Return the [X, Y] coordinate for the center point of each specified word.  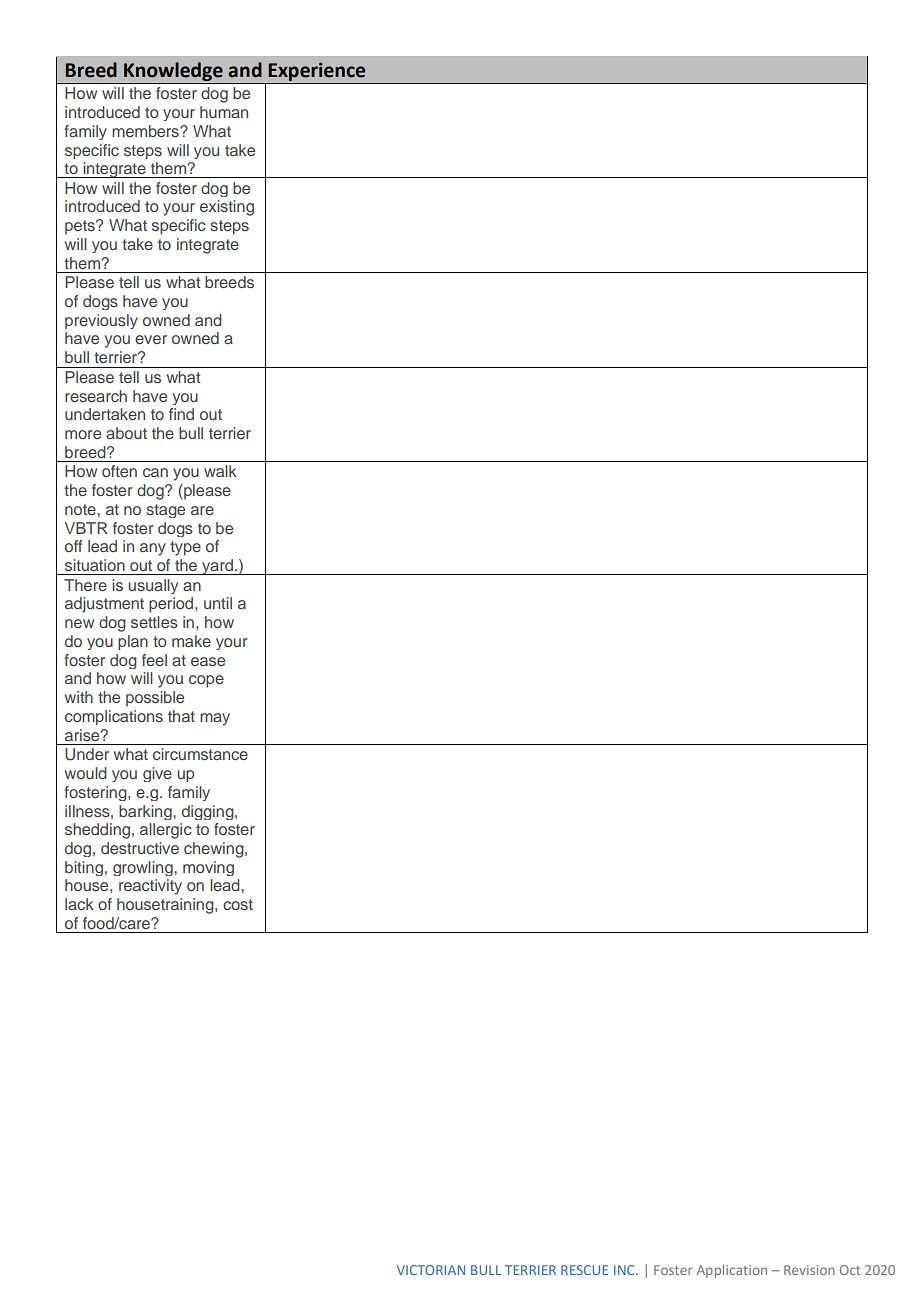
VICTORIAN [431, 1270]
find [181, 414]
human [224, 112]
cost [238, 904]
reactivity [150, 887]
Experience [317, 73]
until [218, 603]
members [146, 131]
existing [227, 208]
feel [154, 660]
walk [220, 471]
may [215, 719]
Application [732, 1271]
